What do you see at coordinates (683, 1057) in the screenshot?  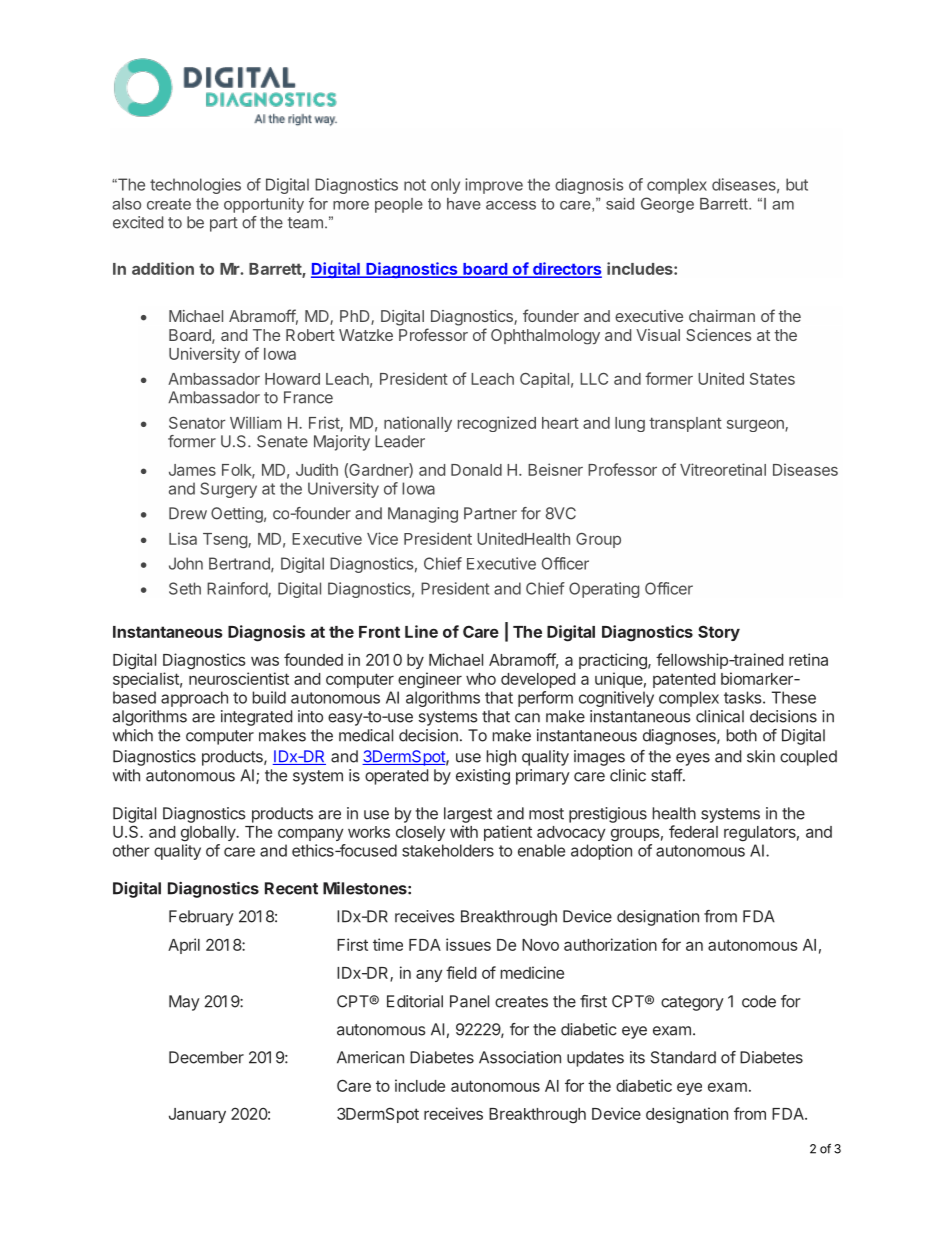 I see `Standard` at bounding box center [683, 1057].
